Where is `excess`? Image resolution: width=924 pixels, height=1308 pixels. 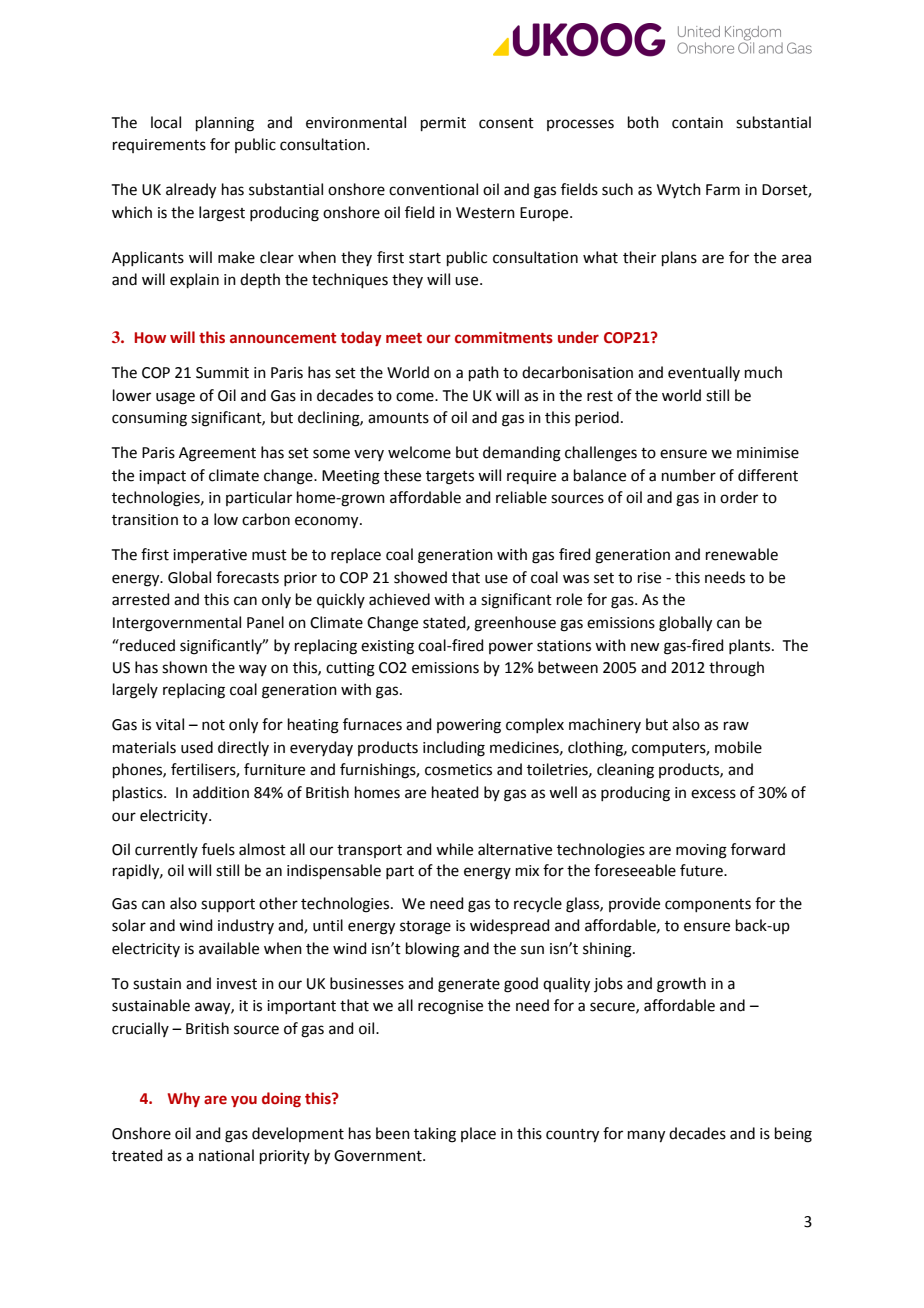 excess is located at coordinates (713, 794).
